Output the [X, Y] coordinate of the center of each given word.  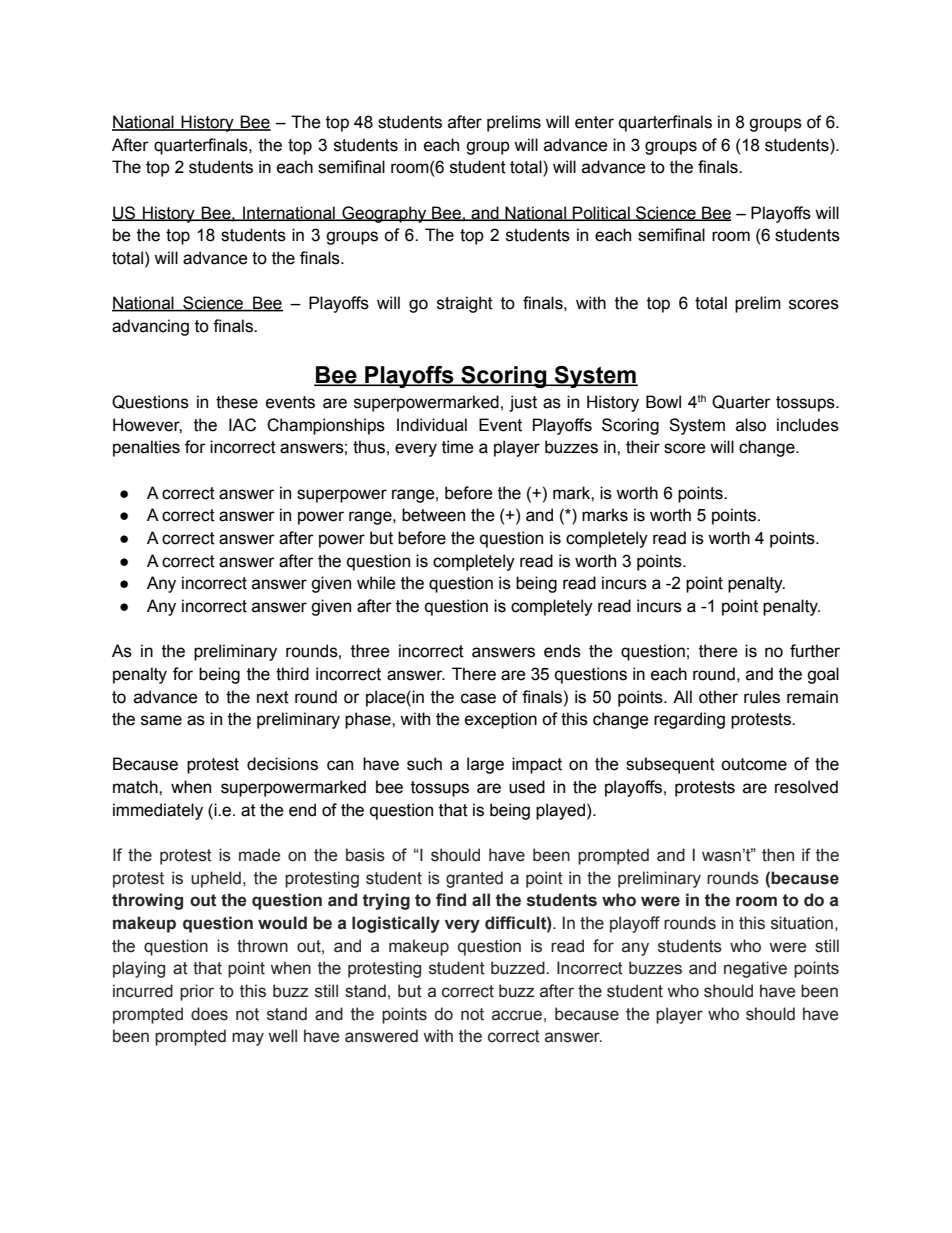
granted [474, 879]
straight [465, 304]
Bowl [663, 402]
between [433, 515]
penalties [146, 448]
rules [762, 697]
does [209, 1014]
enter [594, 122]
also [751, 425]
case [478, 698]
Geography [384, 214]
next [273, 697]
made [259, 855]
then [778, 855]
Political [601, 213]
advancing [150, 327]
